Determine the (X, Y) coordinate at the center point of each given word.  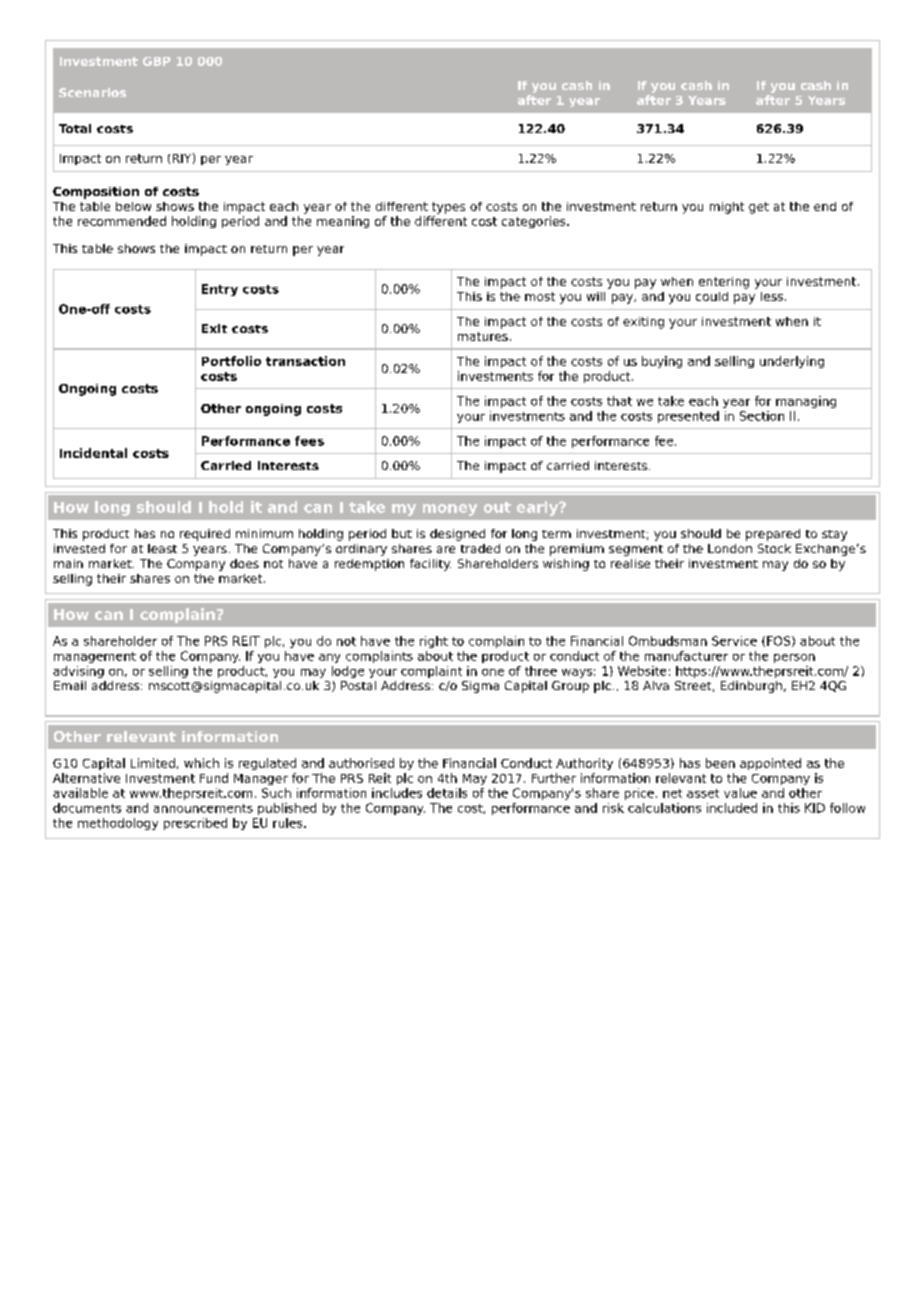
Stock (774, 548)
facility (430, 565)
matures (483, 336)
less (772, 296)
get (759, 208)
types (448, 208)
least (162, 548)
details (447, 793)
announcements (203, 808)
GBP (157, 61)
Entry (220, 290)
